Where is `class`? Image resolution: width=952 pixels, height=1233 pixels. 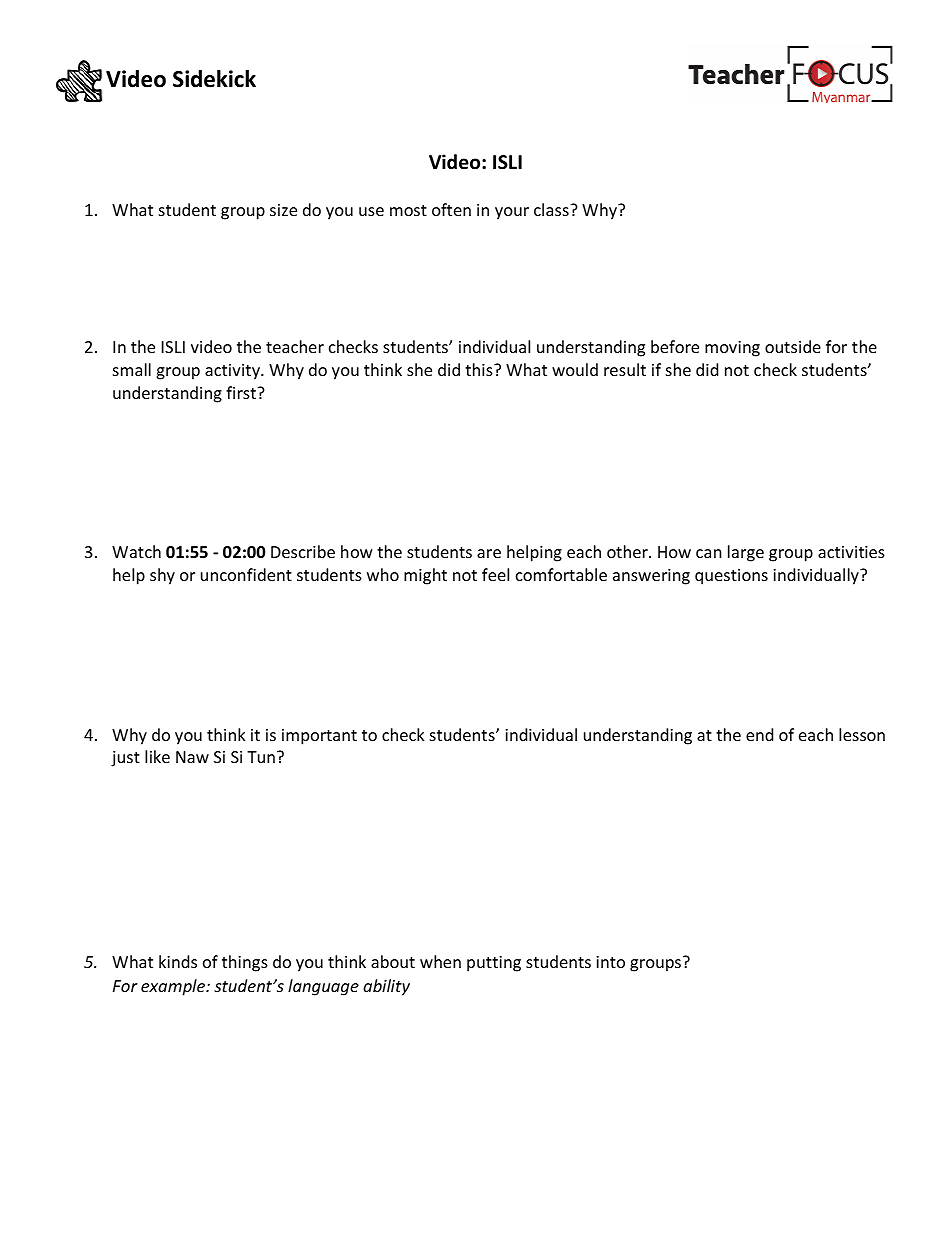 class is located at coordinates (552, 209).
